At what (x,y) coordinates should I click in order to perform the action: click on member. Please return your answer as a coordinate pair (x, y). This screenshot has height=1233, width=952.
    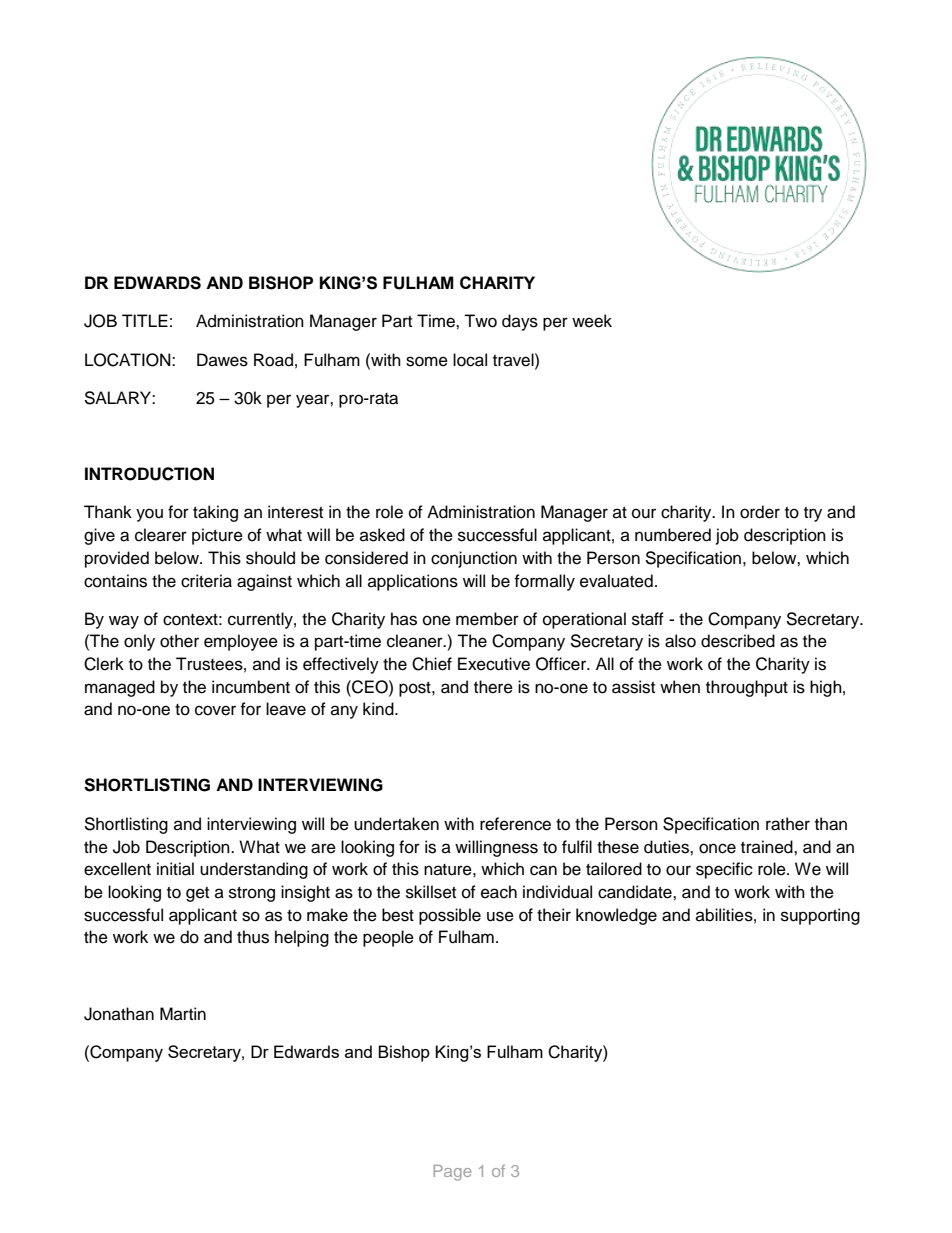
    Looking at the image, I should click on (487, 619).
